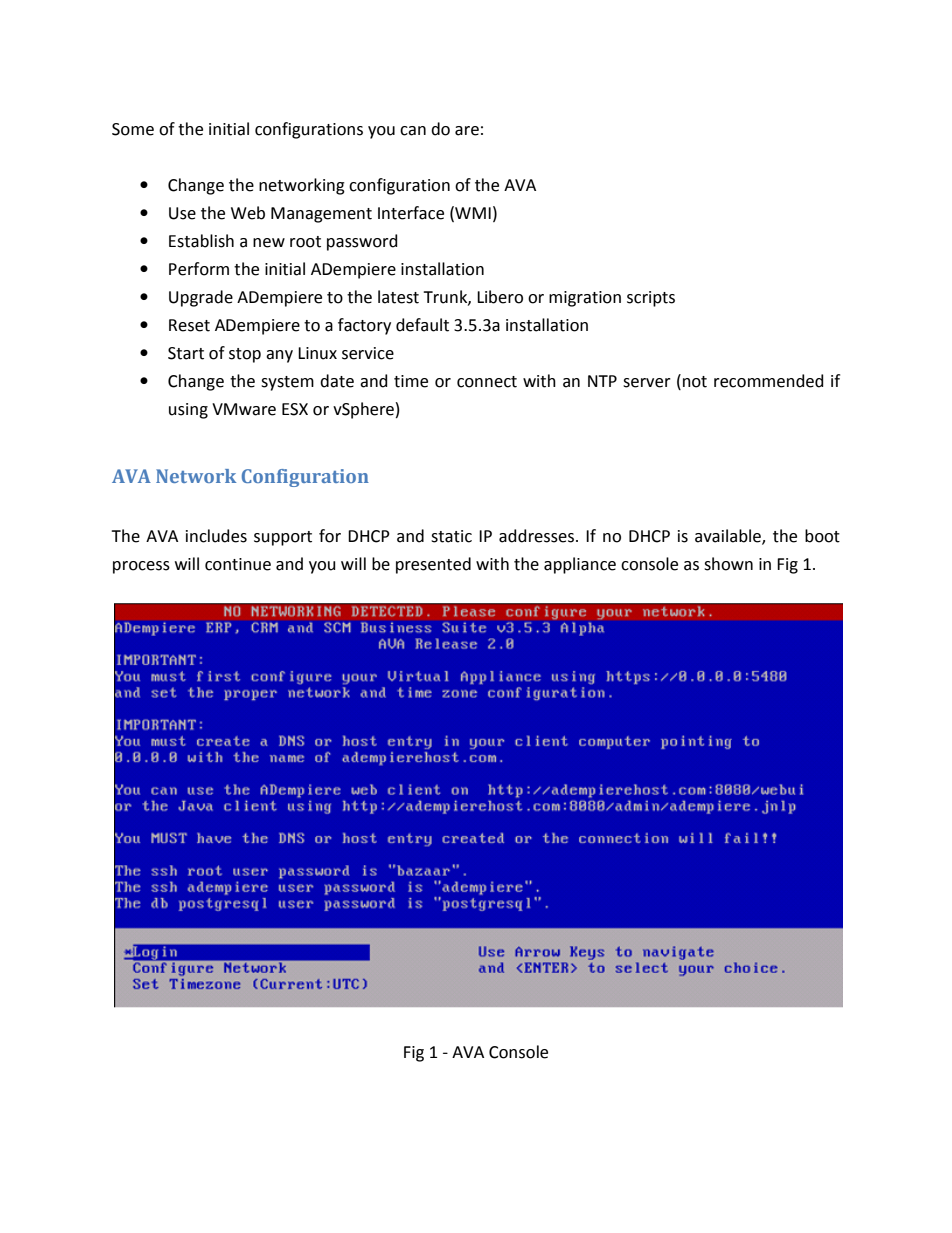 Image resolution: width=952 pixels, height=1233 pixels. I want to click on using, so click(188, 411).
